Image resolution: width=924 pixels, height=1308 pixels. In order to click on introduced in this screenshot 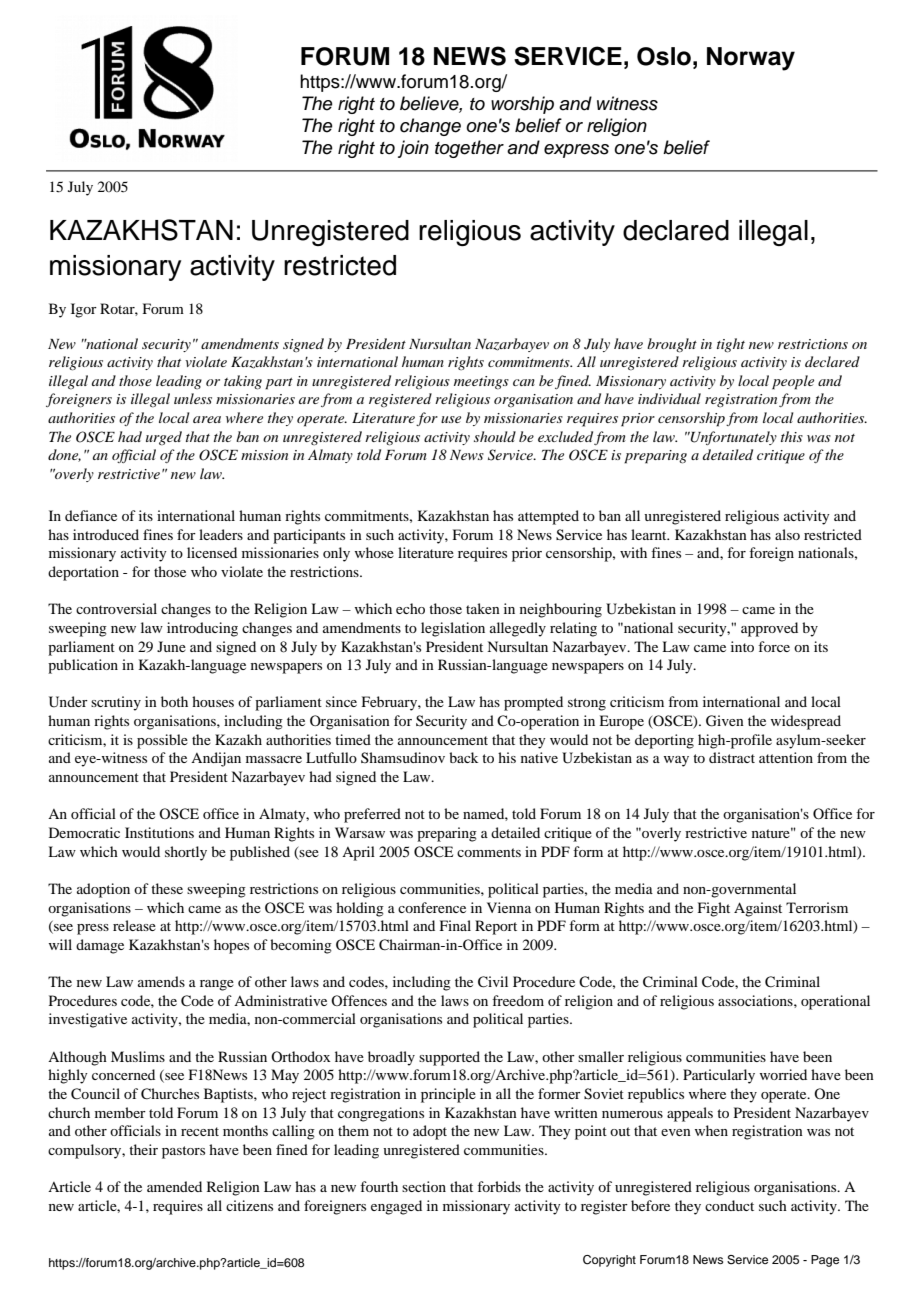, I will do `click(106, 534)`.
